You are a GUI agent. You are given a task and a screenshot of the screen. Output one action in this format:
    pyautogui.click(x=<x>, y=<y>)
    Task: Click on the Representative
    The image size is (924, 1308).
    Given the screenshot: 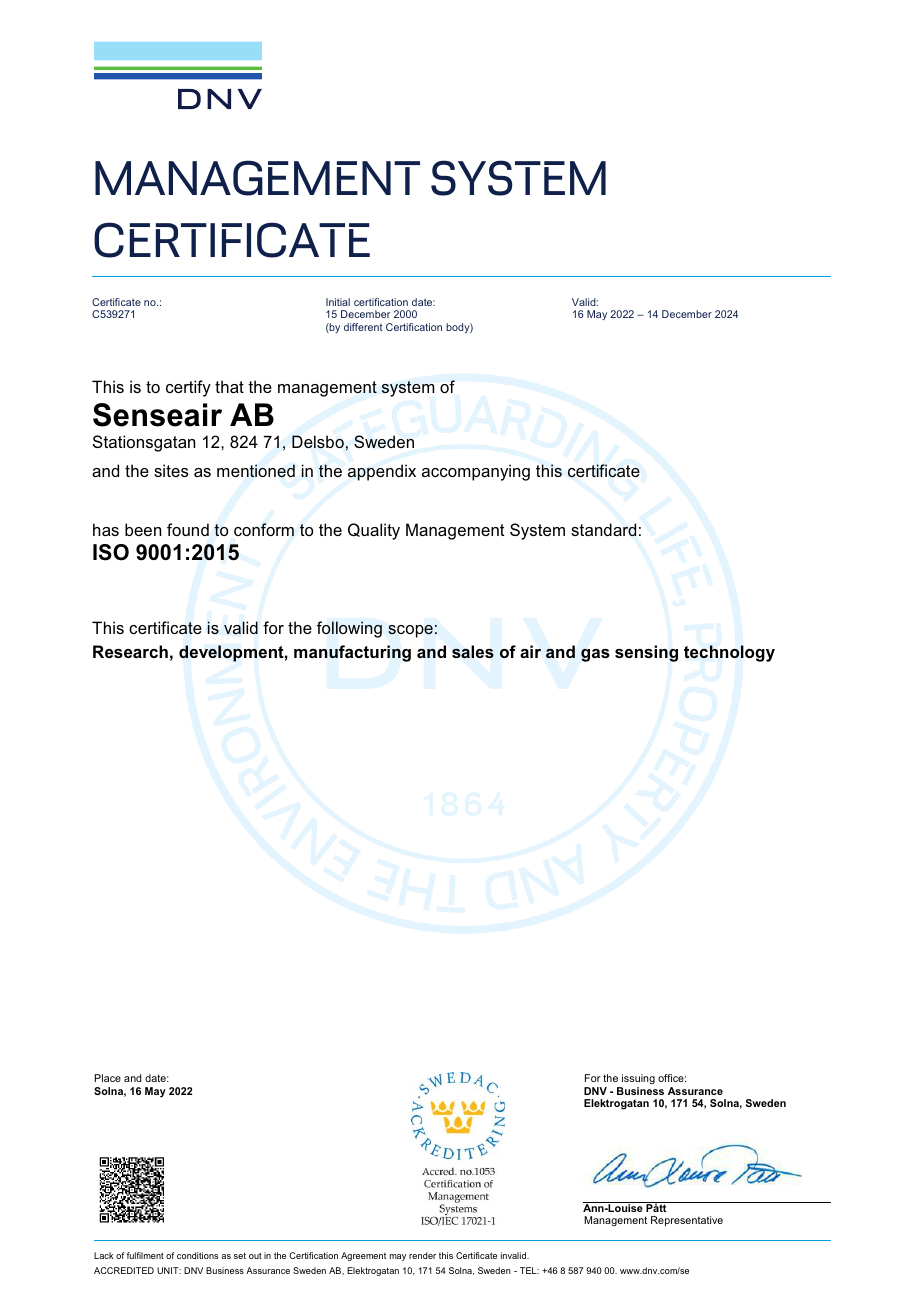 What is the action you would take?
    pyautogui.click(x=687, y=1221)
